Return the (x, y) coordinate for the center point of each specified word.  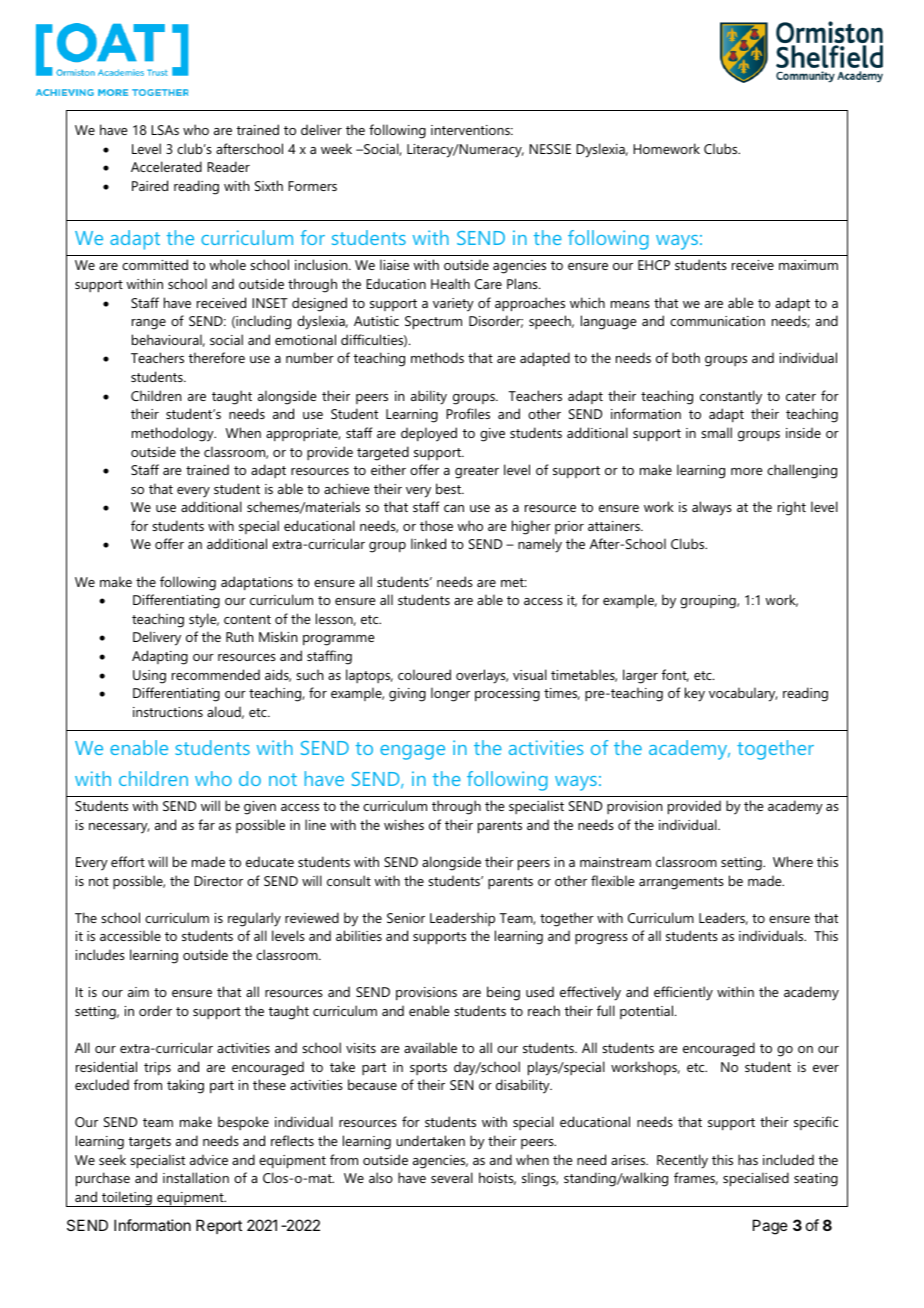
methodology (174, 434)
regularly (254, 919)
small (716, 432)
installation (196, 1177)
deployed (429, 434)
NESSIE (550, 149)
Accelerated (166, 166)
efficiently (683, 993)
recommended (216, 674)
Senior (406, 918)
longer (450, 694)
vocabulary (743, 694)
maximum (808, 265)
